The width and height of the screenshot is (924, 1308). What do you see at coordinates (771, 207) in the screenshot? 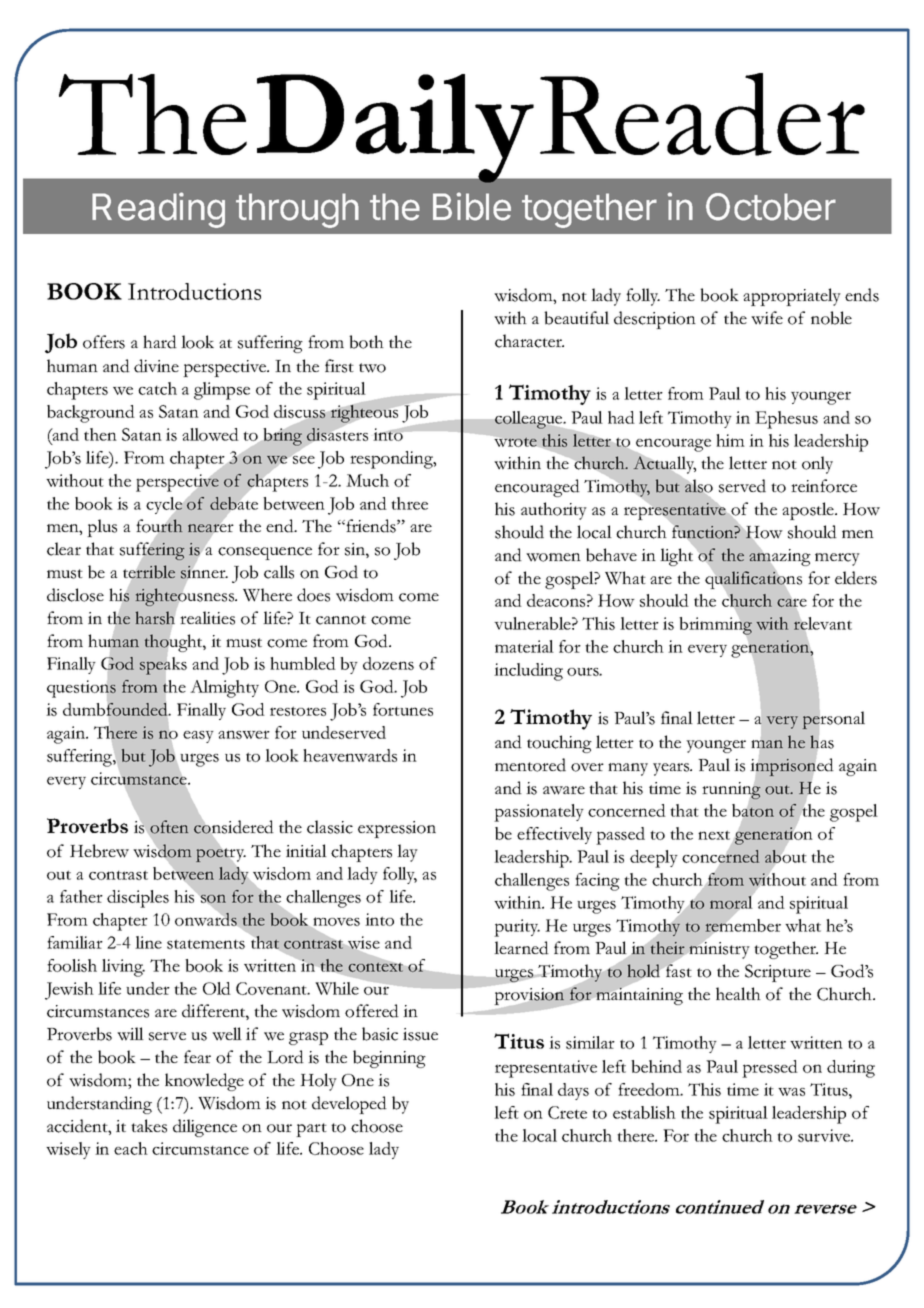
I see `October` at bounding box center [771, 207].
